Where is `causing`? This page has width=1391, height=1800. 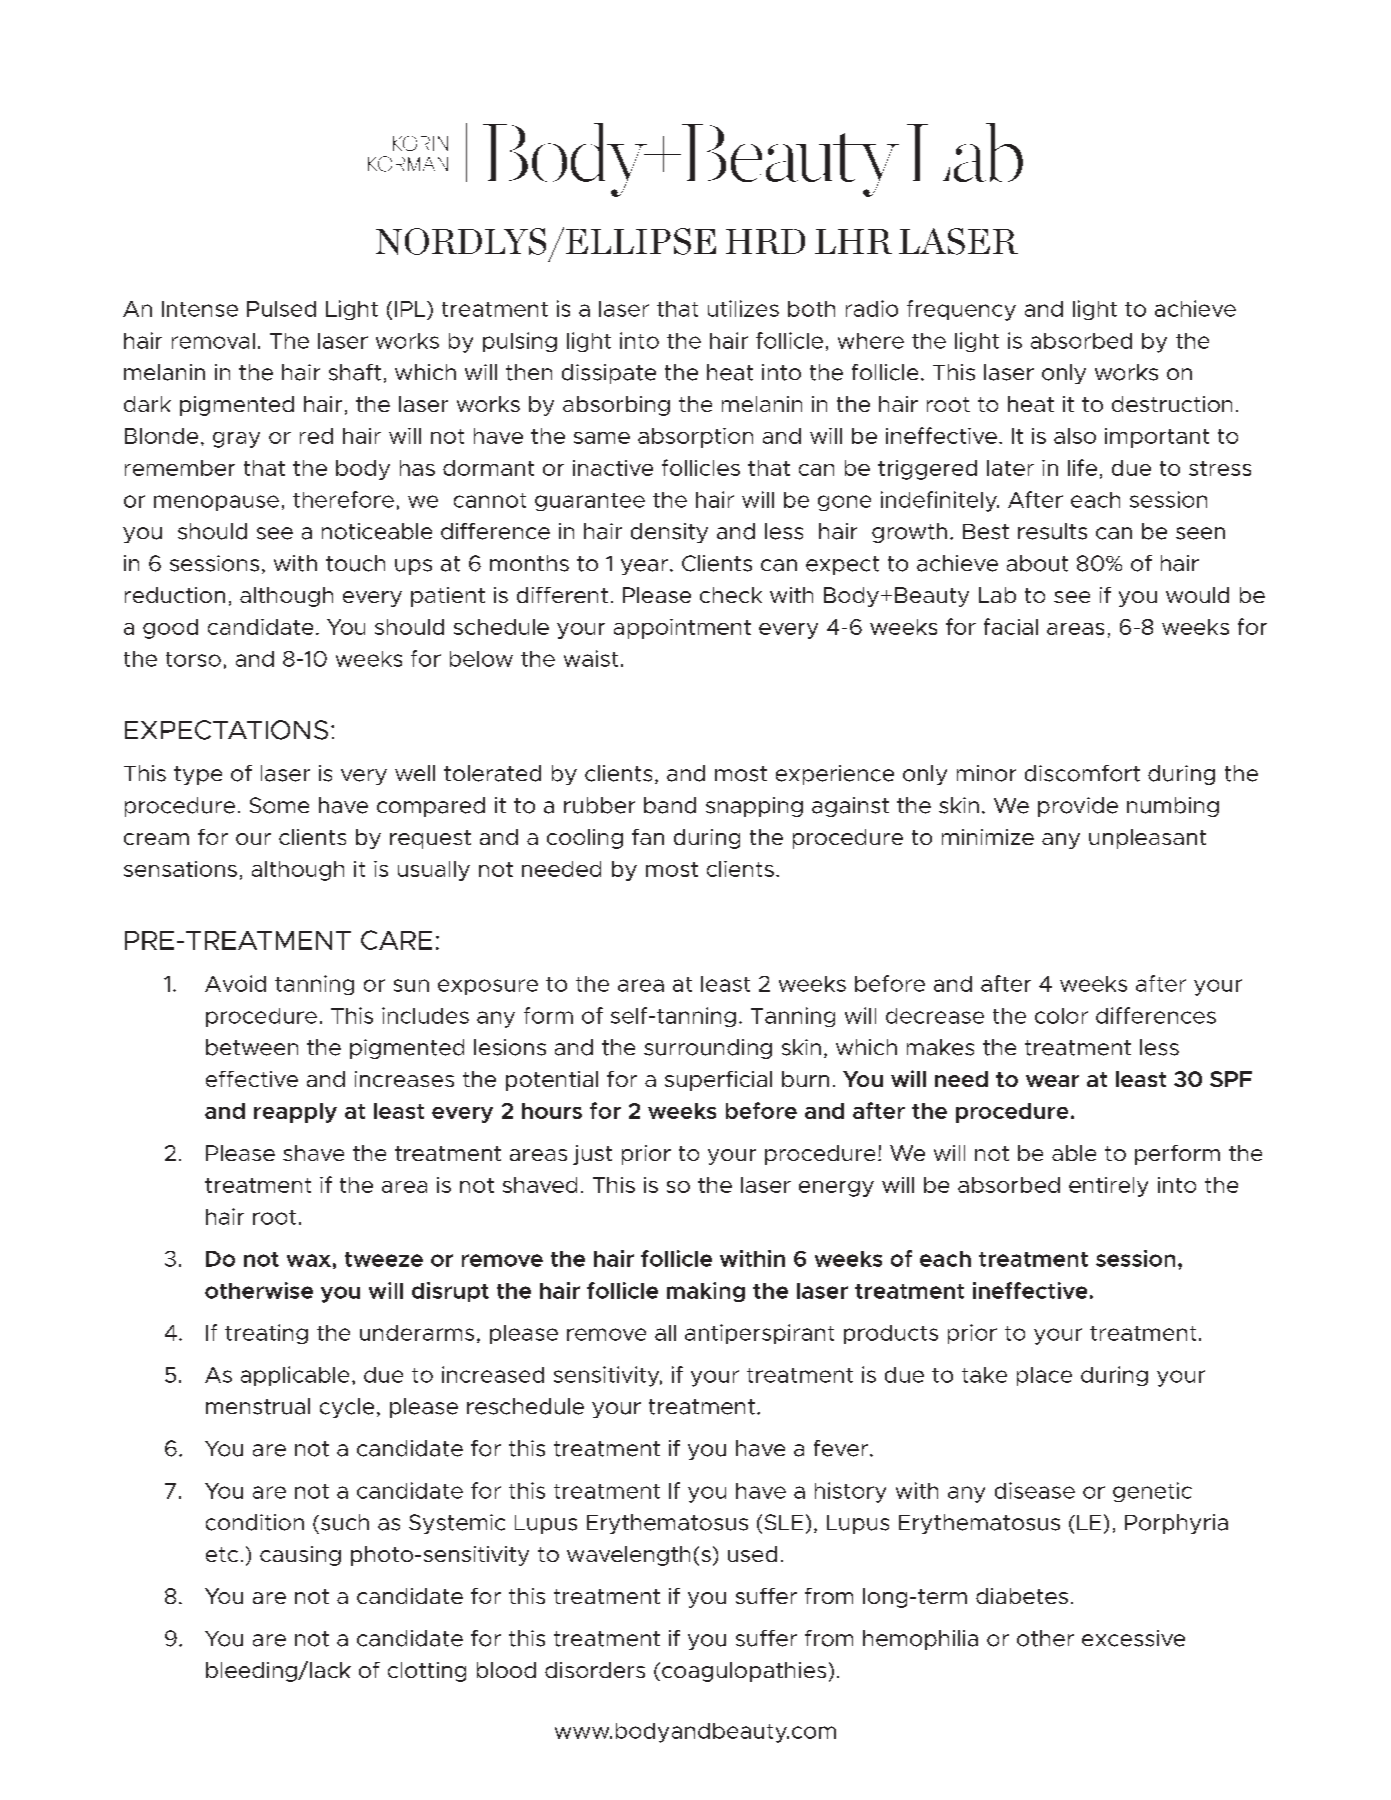
causing is located at coordinates (300, 1556).
